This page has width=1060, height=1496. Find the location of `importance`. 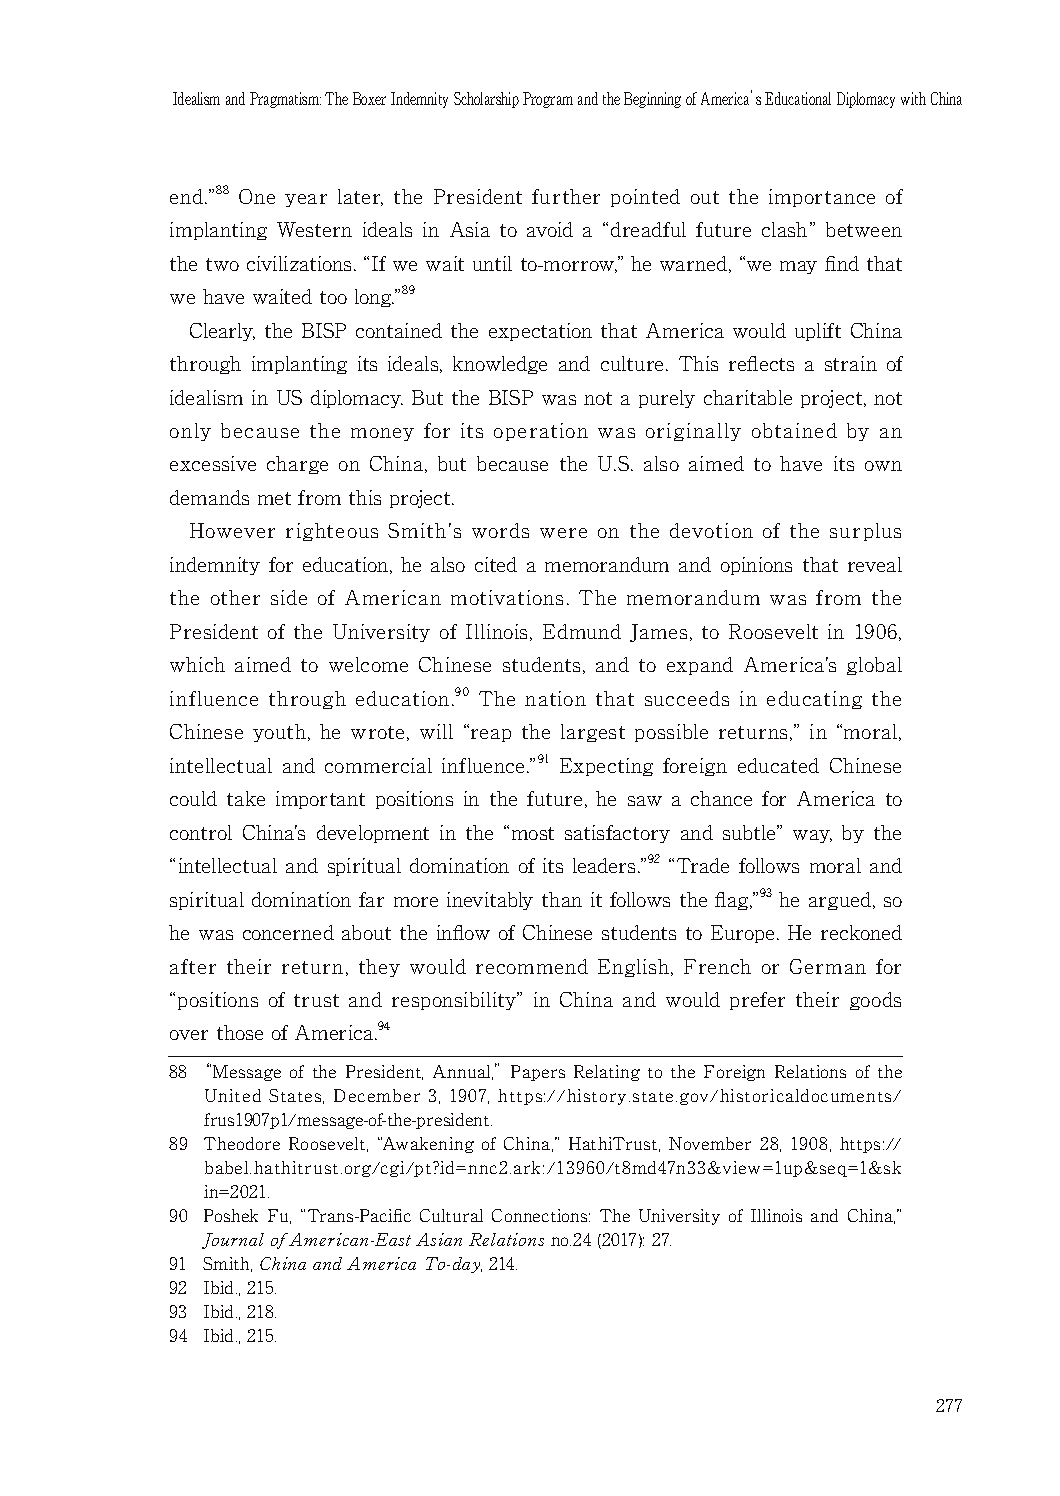

importance is located at coordinates (822, 198).
